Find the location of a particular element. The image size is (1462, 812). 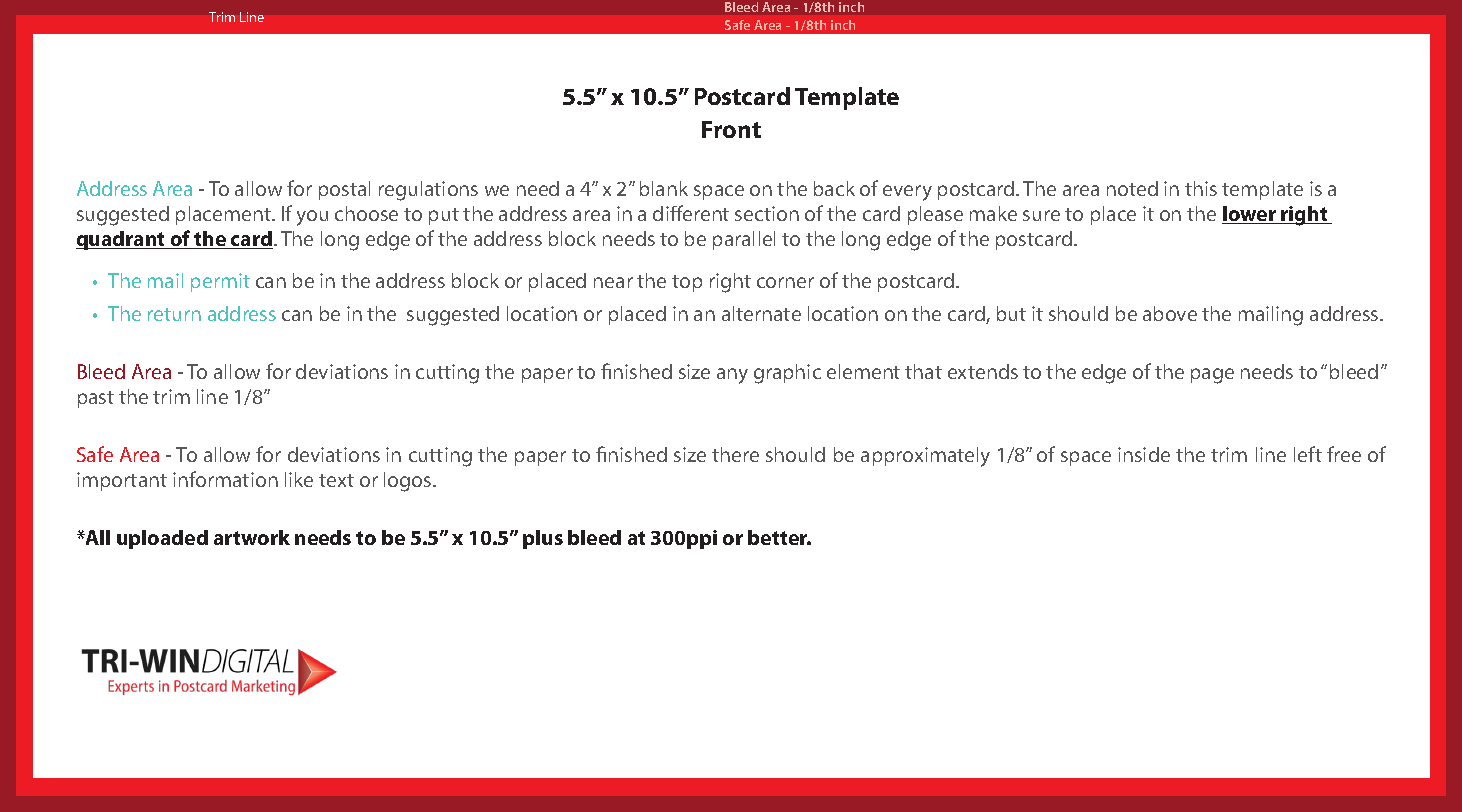

lower is located at coordinates (1250, 215).
